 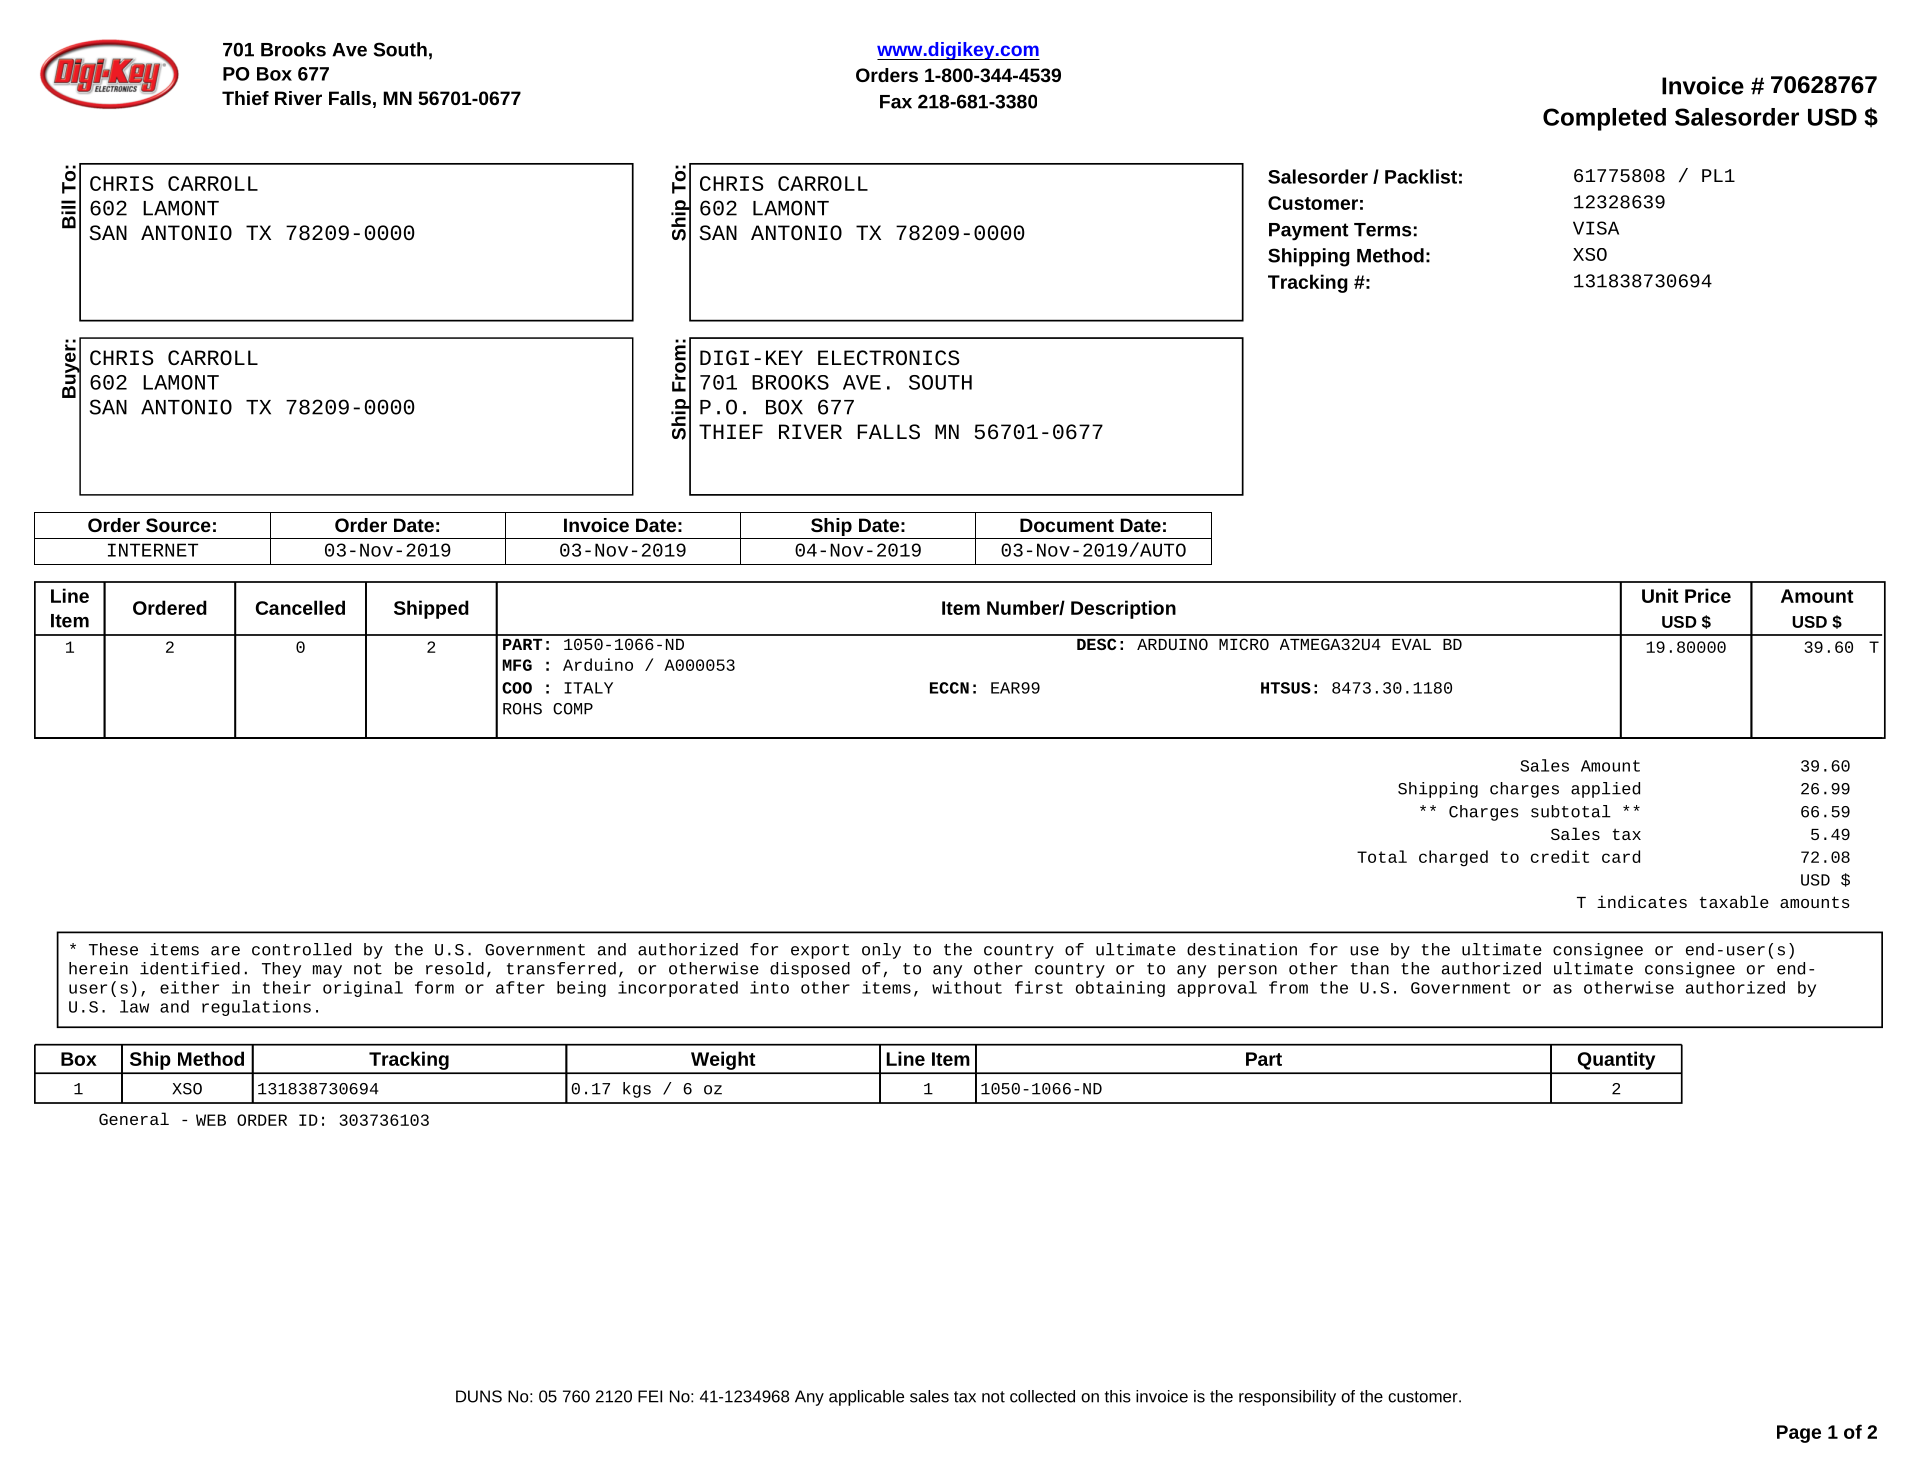 I want to click on WEB, so click(x=211, y=1120).
